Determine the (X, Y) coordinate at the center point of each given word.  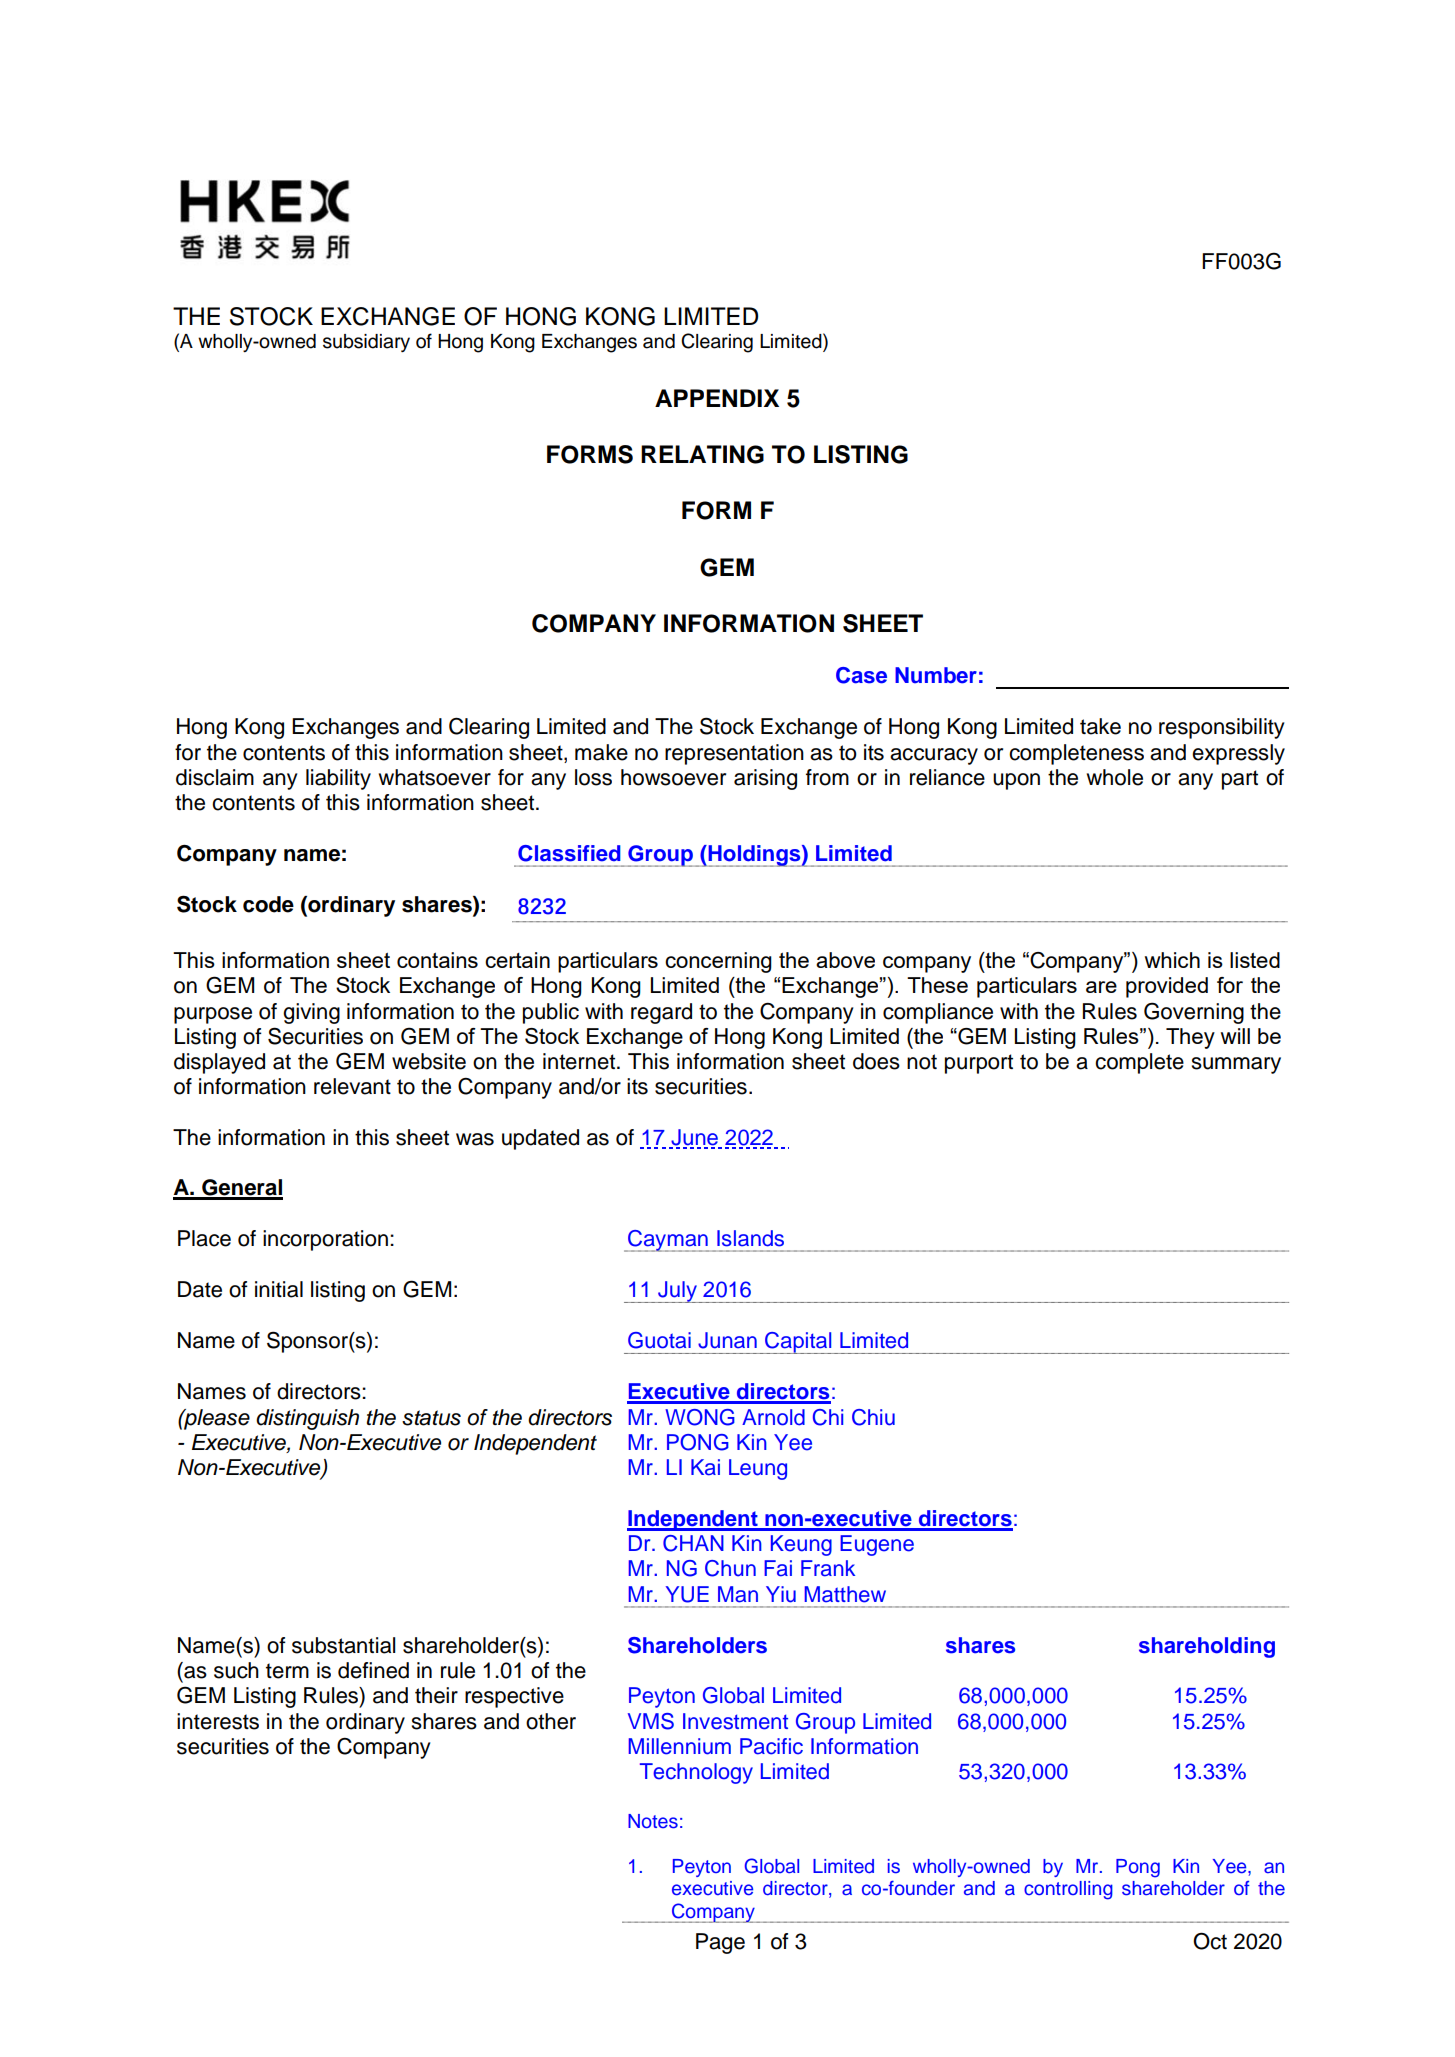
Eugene (877, 1545)
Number (936, 675)
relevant (352, 1086)
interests (218, 1721)
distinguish (307, 1419)
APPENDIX (717, 398)
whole (1115, 777)
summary (1236, 1065)
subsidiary (366, 343)
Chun (730, 1568)
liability (338, 779)
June (694, 1138)
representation (734, 754)
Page (720, 1943)
